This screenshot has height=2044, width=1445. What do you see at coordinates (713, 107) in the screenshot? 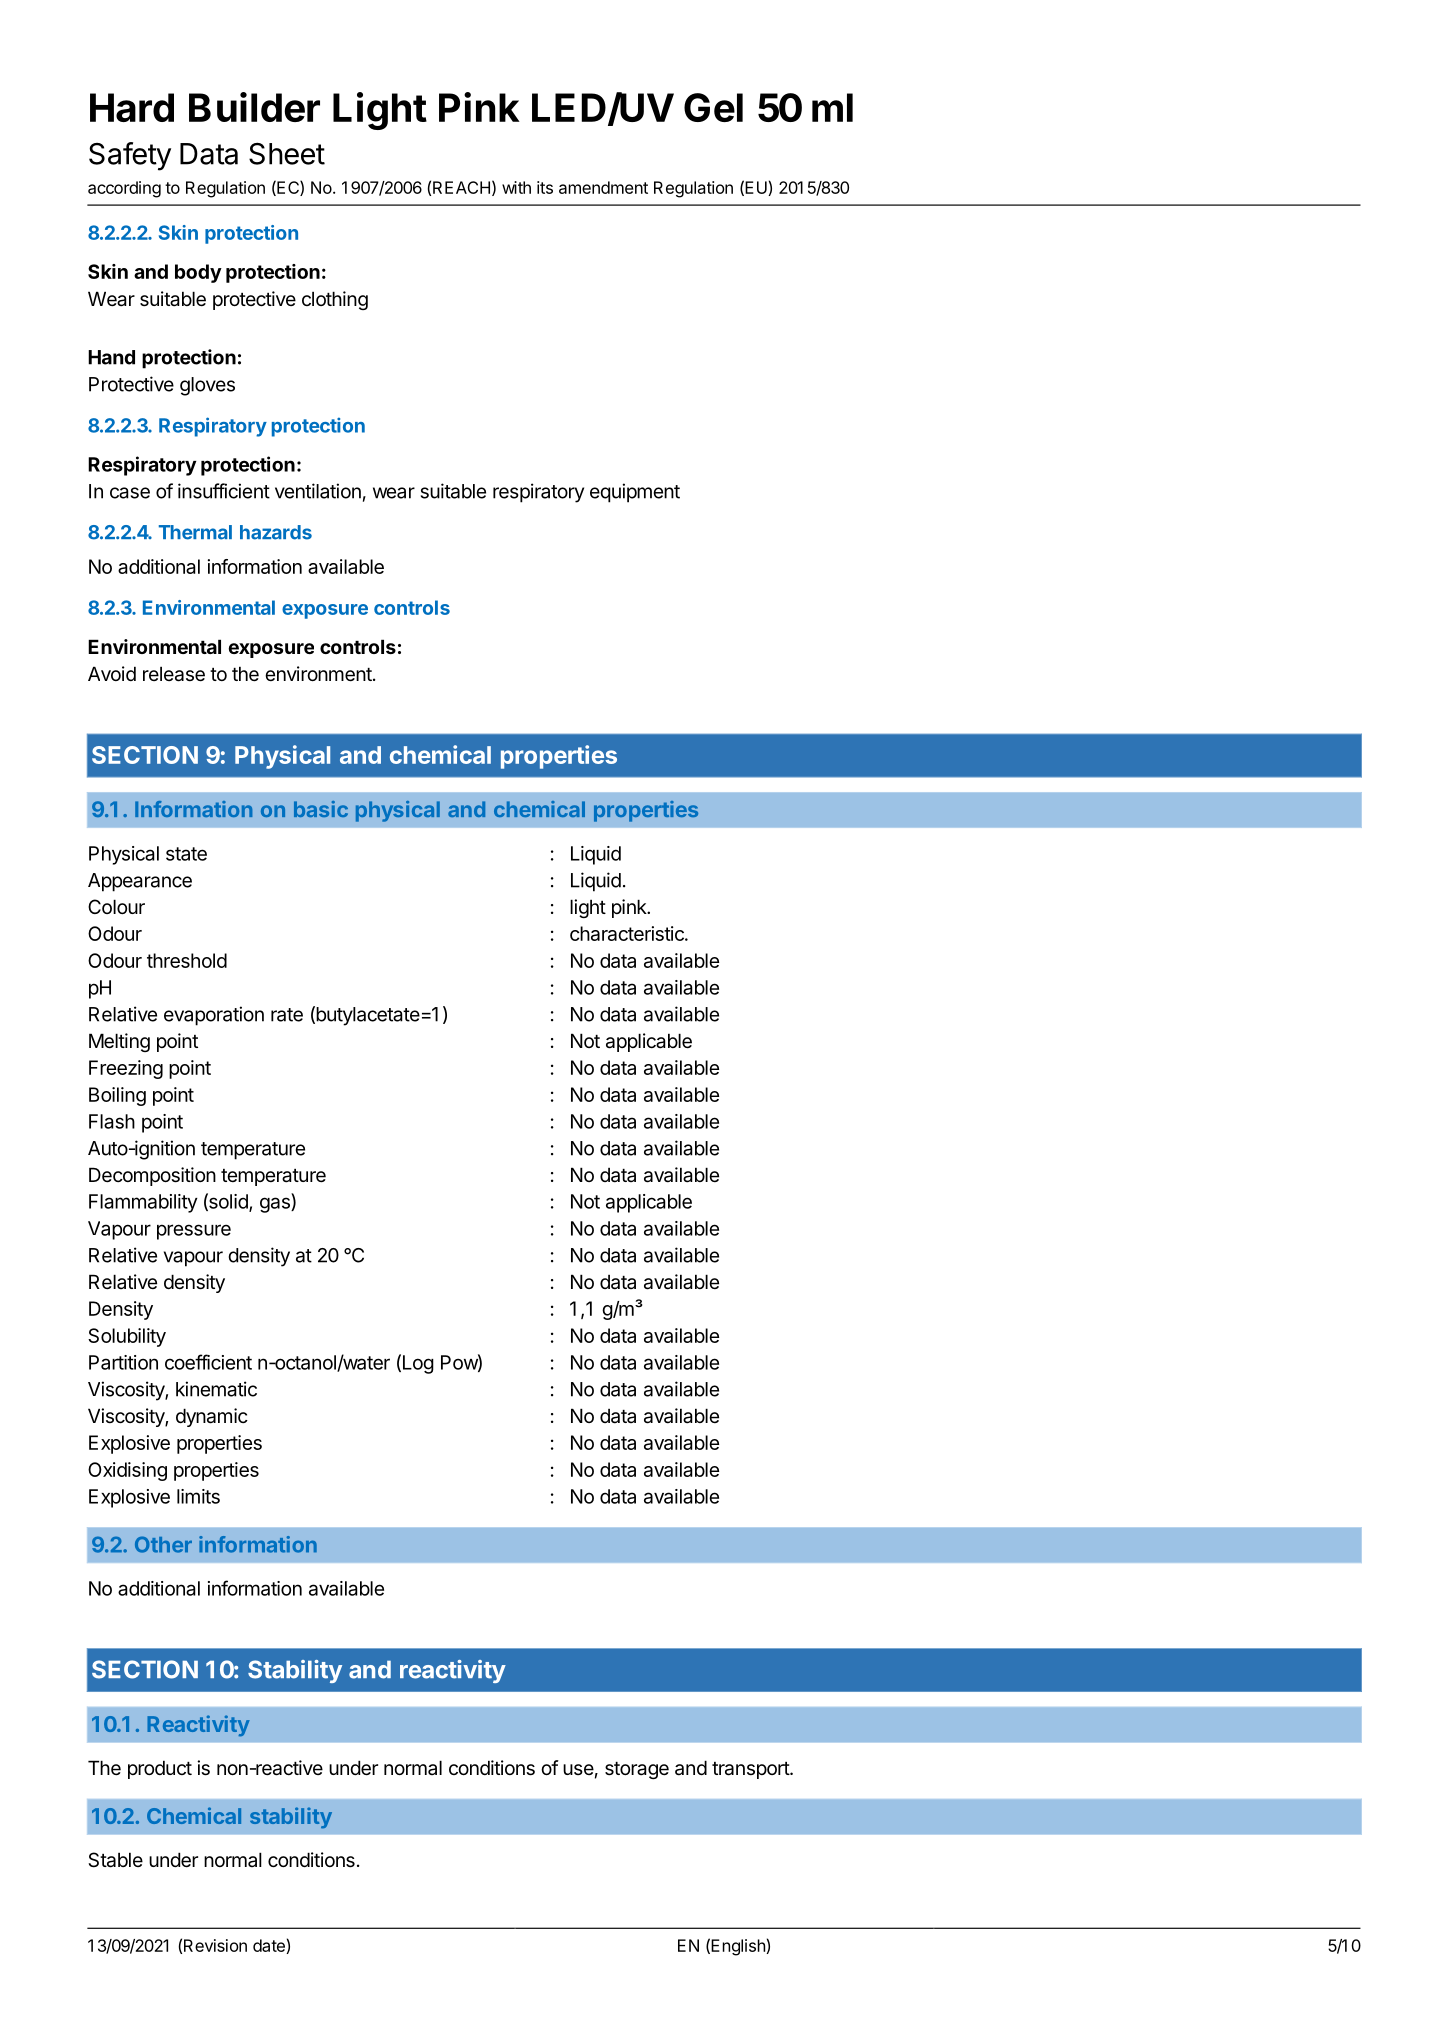
I see `Gel` at bounding box center [713, 107].
